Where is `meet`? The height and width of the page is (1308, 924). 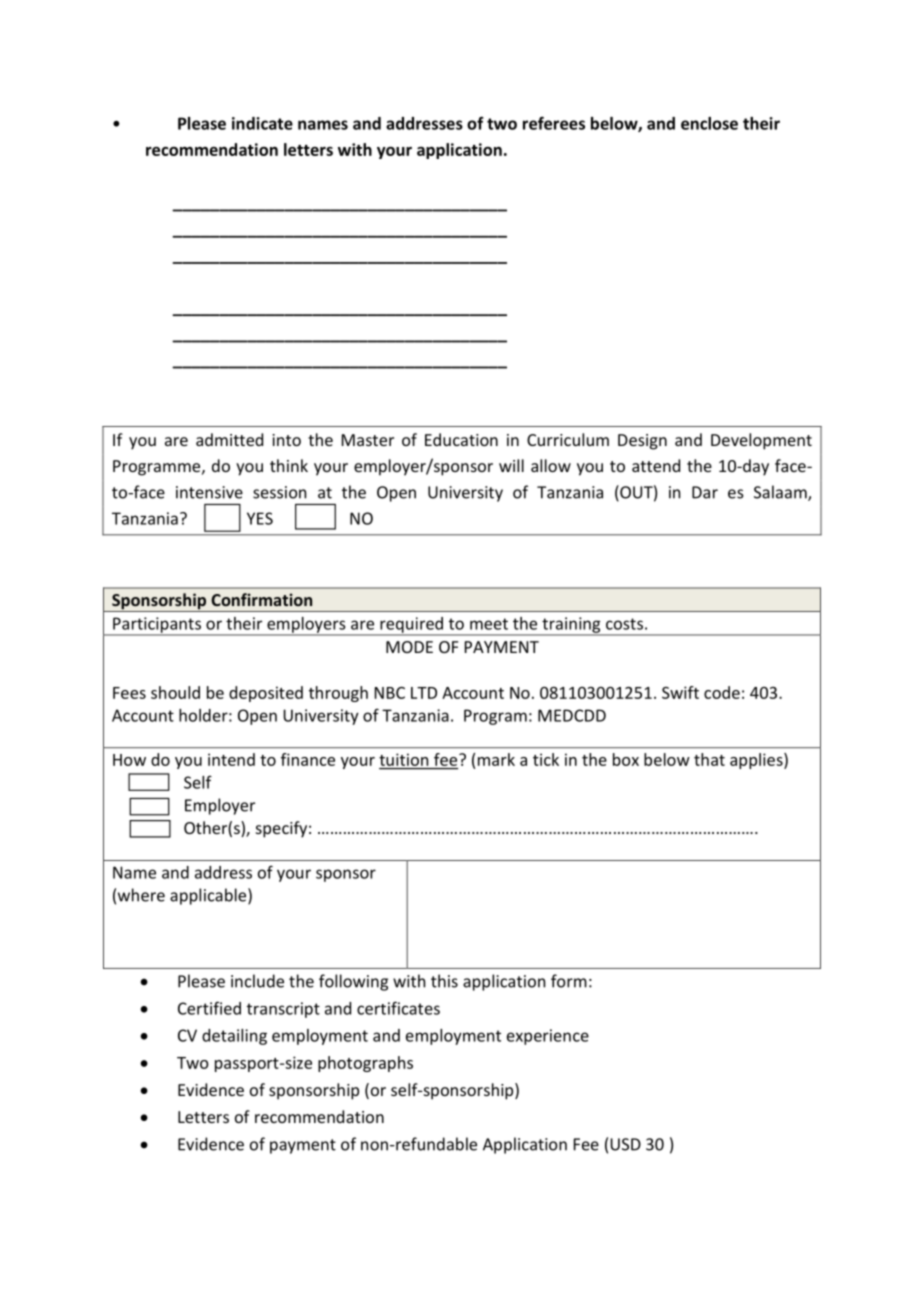 meet is located at coordinates (489, 624).
